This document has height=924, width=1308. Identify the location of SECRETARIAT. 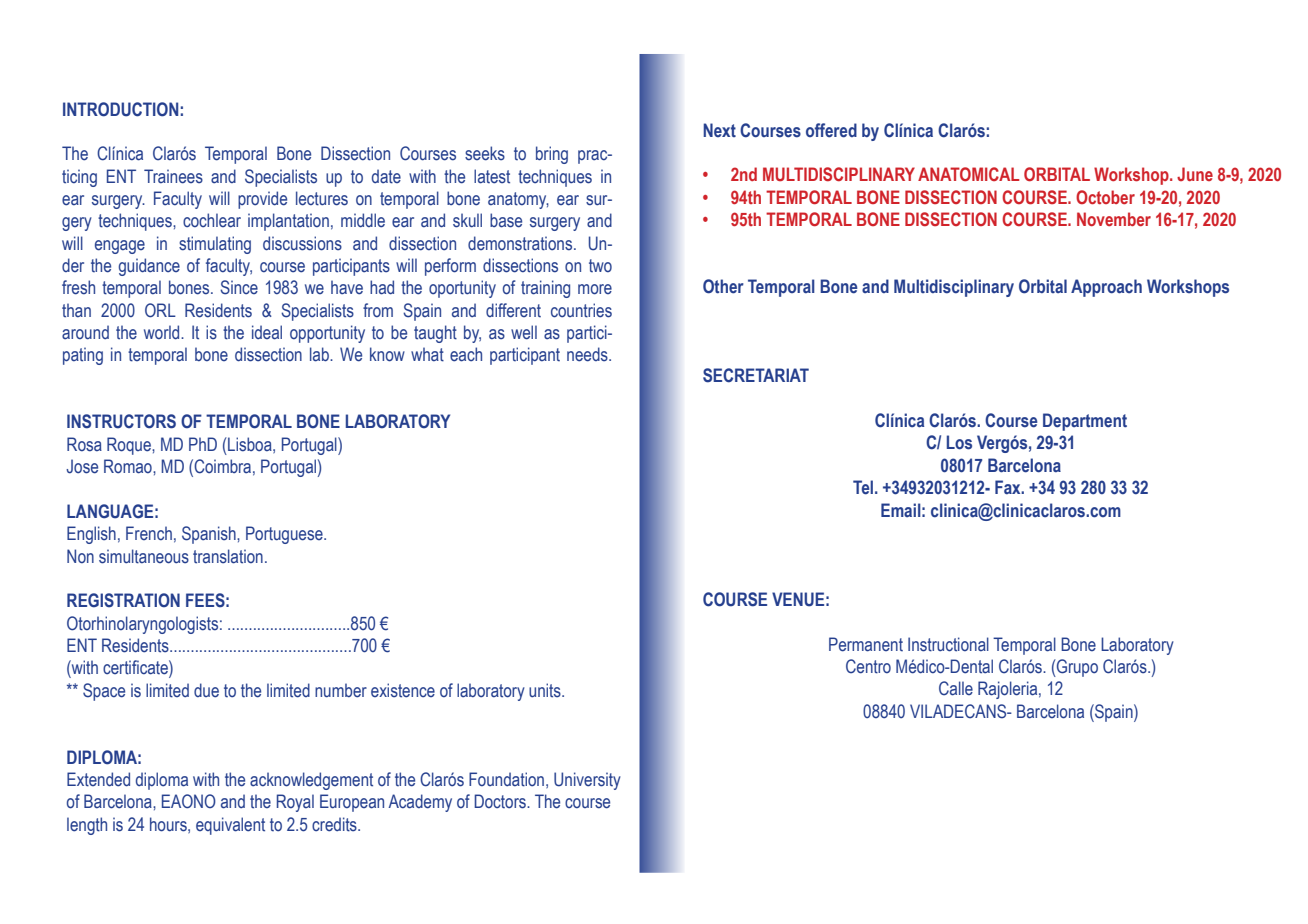
(756, 375).
